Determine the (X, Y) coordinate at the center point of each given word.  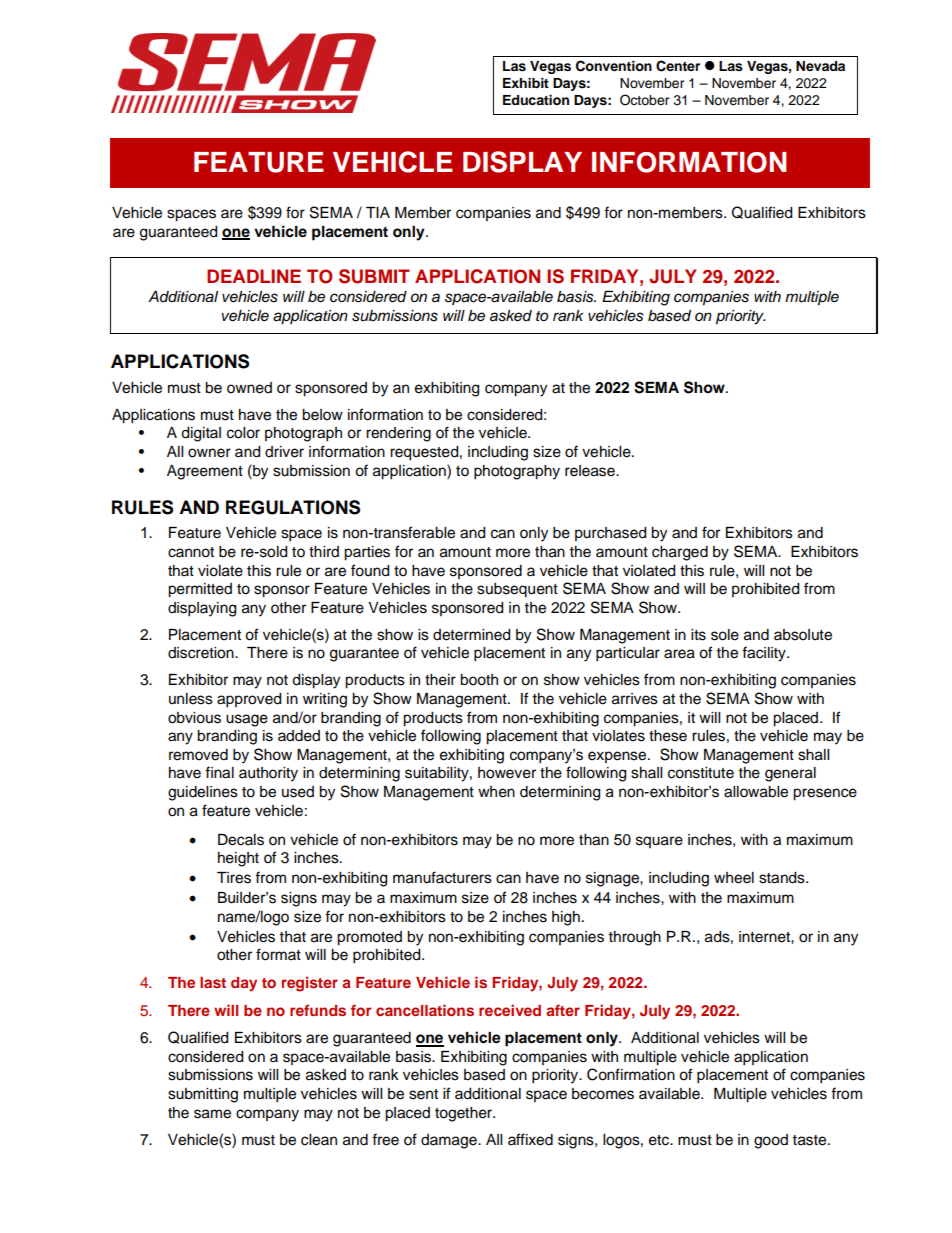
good (771, 1141)
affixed (530, 1139)
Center (678, 66)
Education (536, 100)
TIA (378, 212)
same (212, 1114)
